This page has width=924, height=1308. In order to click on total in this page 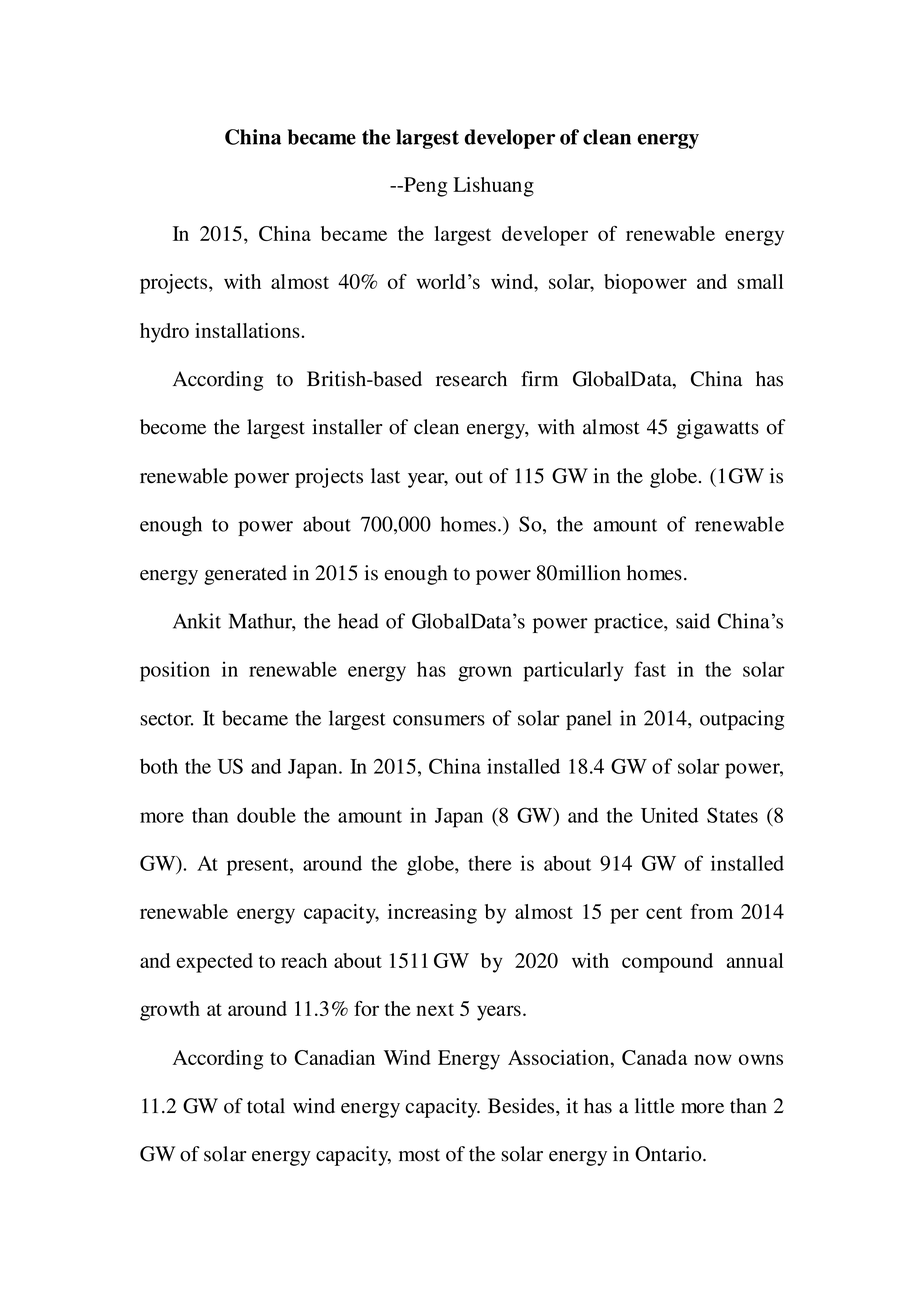, I will do `click(266, 1106)`.
